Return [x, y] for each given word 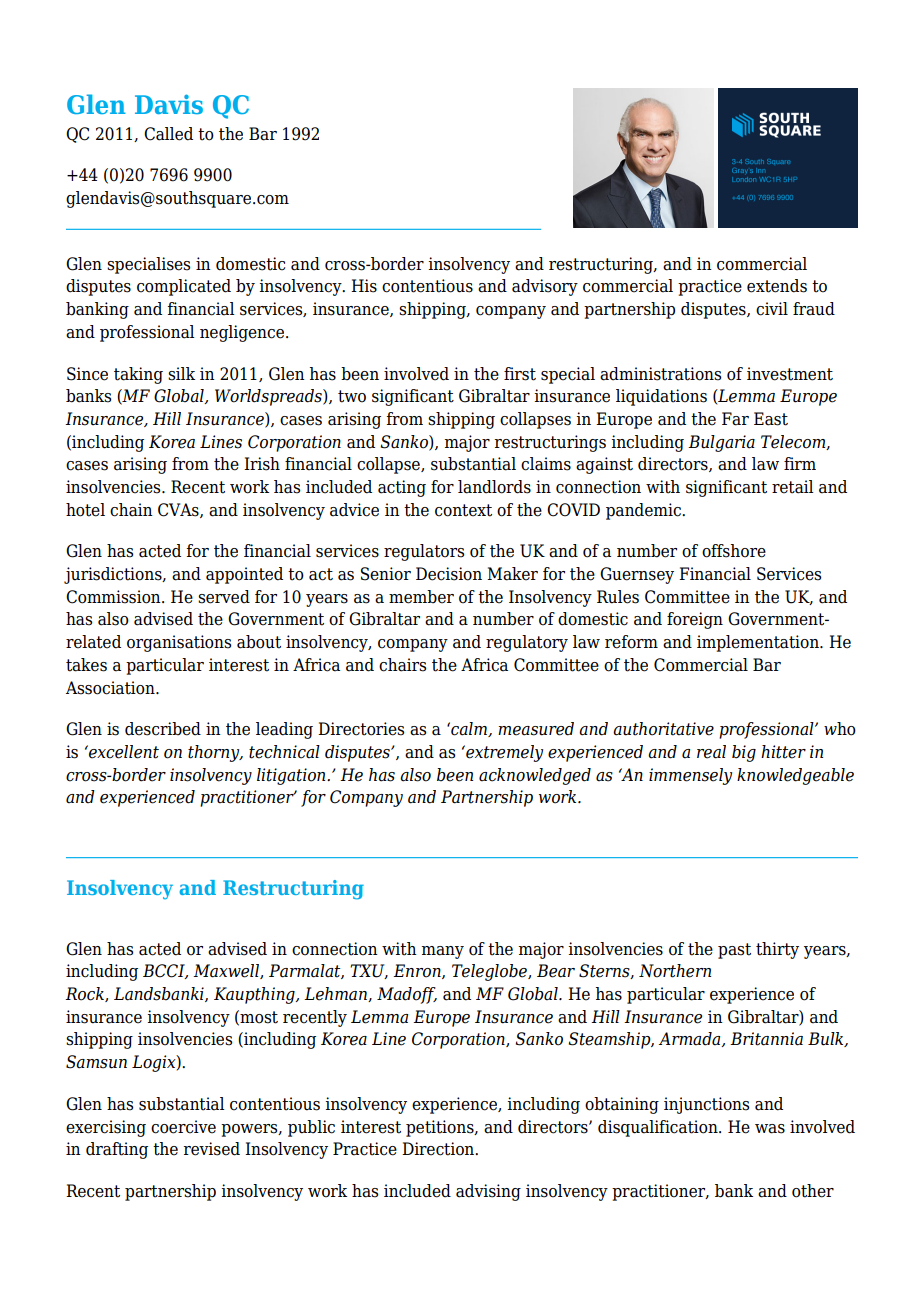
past [734, 951]
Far [735, 419]
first [520, 374]
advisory [545, 287]
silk [181, 374]
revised [212, 1149]
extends [777, 286]
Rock [85, 994]
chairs [402, 665]
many [443, 952]
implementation [759, 643]
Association [111, 688]
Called [168, 134]
